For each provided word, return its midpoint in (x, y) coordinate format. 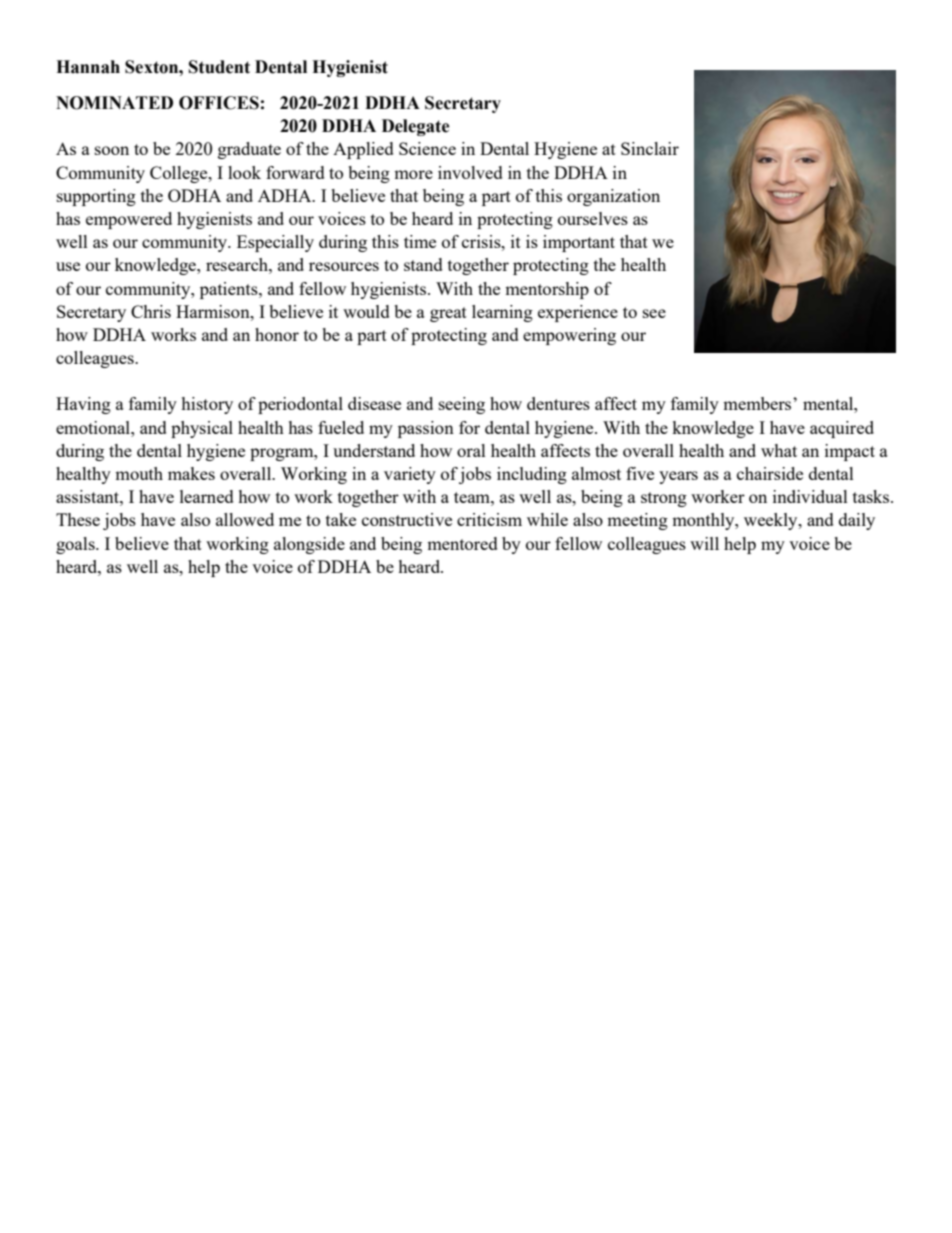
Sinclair (650, 148)
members (758, 403)
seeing (462, 405)
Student (219, 67)
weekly (772, 521)
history (207, 405)
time (420, 241)
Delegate (416, 127)
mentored (462, 543)
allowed (245, 519)
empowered (129, 220)
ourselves (593, 218)
